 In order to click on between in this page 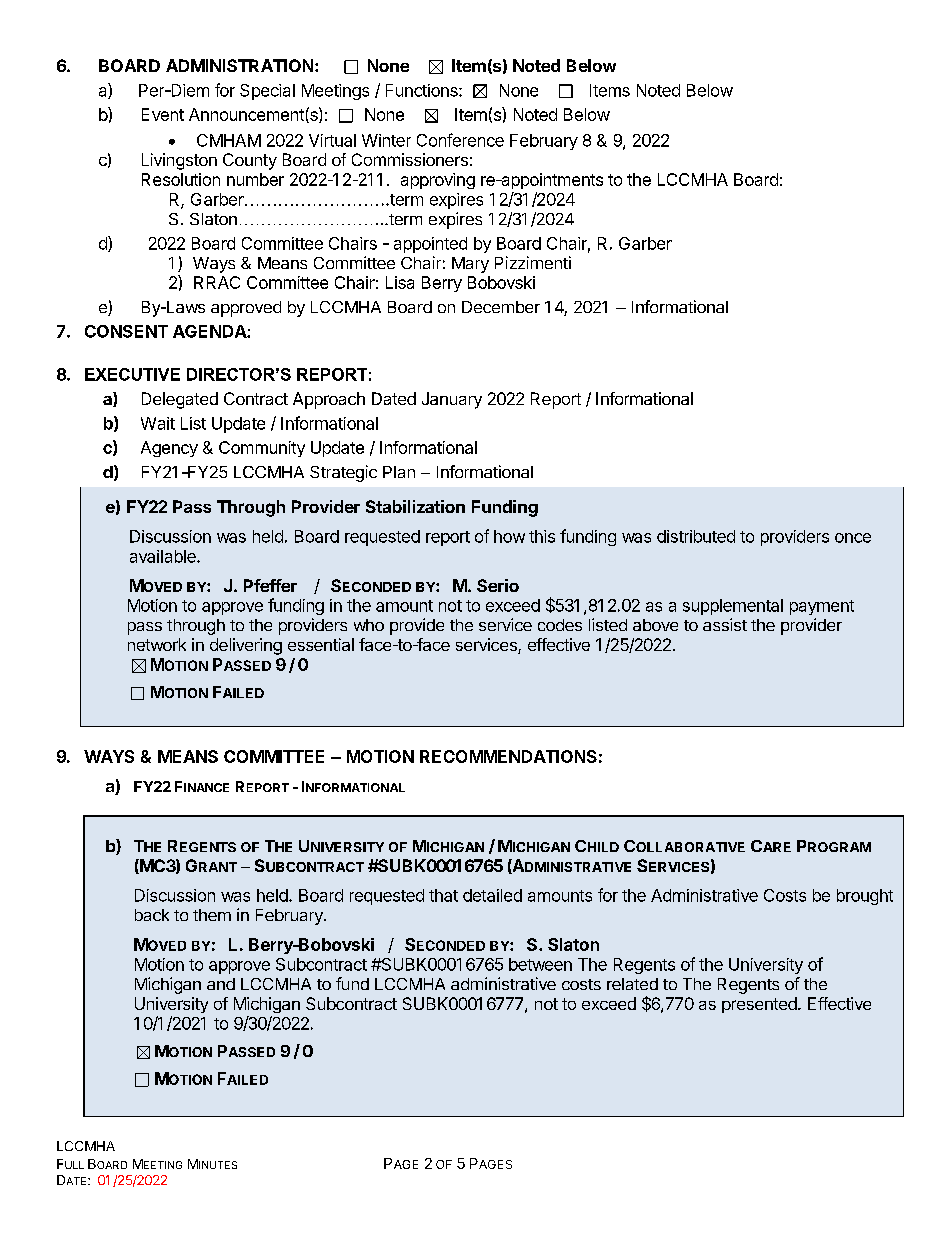, I will do `click(540, 964)`.
